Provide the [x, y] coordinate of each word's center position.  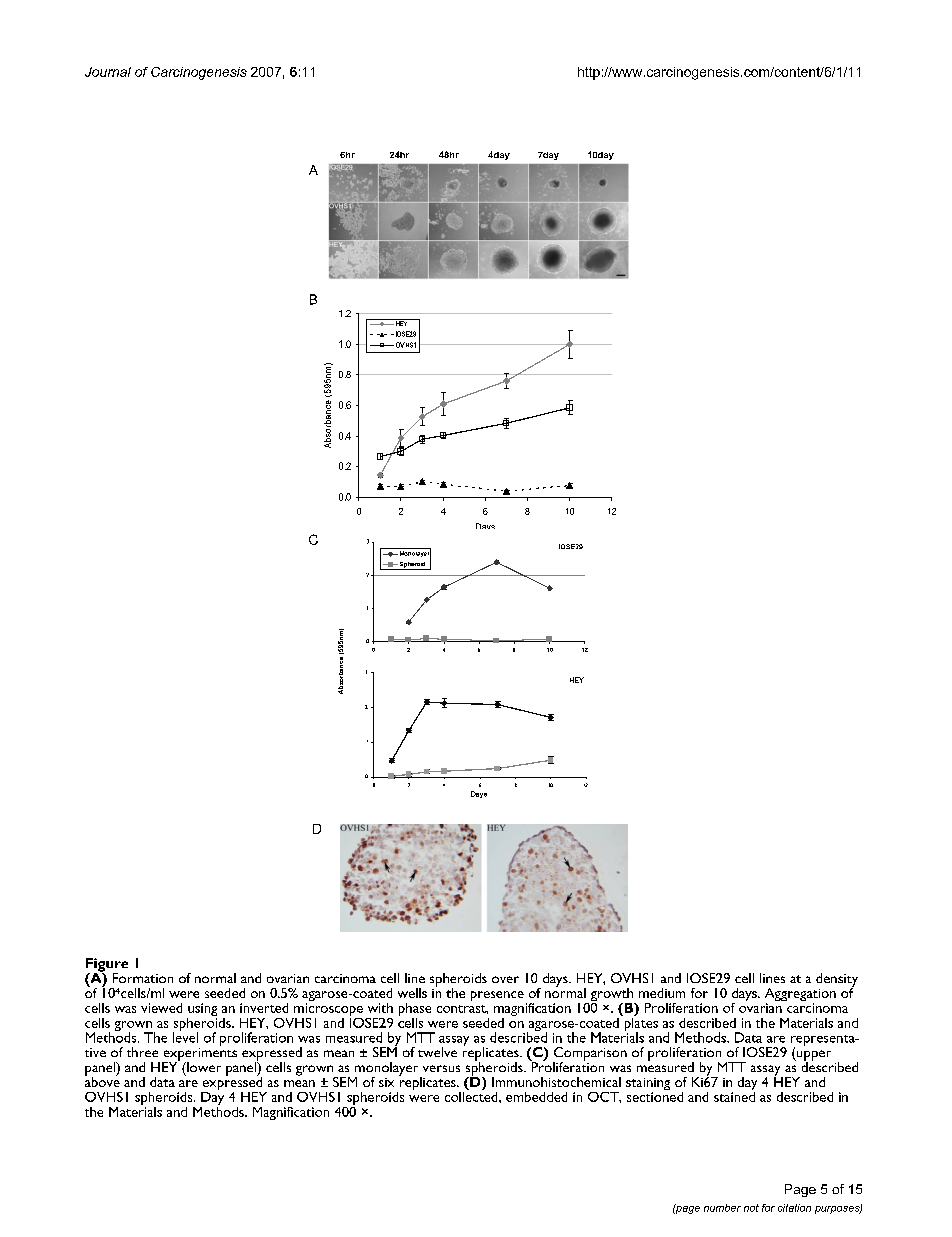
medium [662, 993]
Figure [107, 966]
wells [412, 993]
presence [497, 996]
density [837, 981]
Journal [108, 72]
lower [203, 1067]
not [751, 1208]
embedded [536, 1097]
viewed [161, 1008]
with [380, 1008]
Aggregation [800, 996]
